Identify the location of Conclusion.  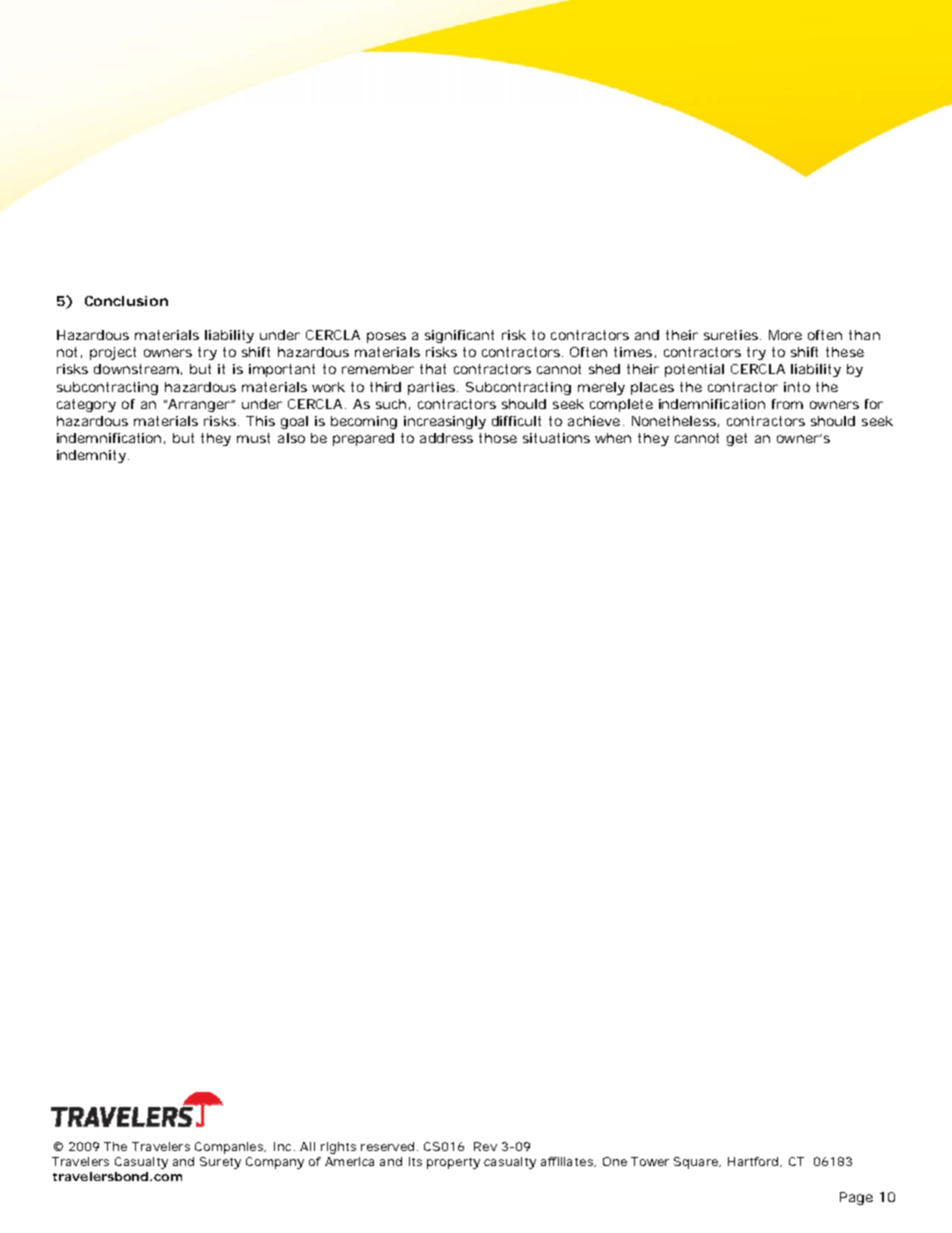
(126, 301).
